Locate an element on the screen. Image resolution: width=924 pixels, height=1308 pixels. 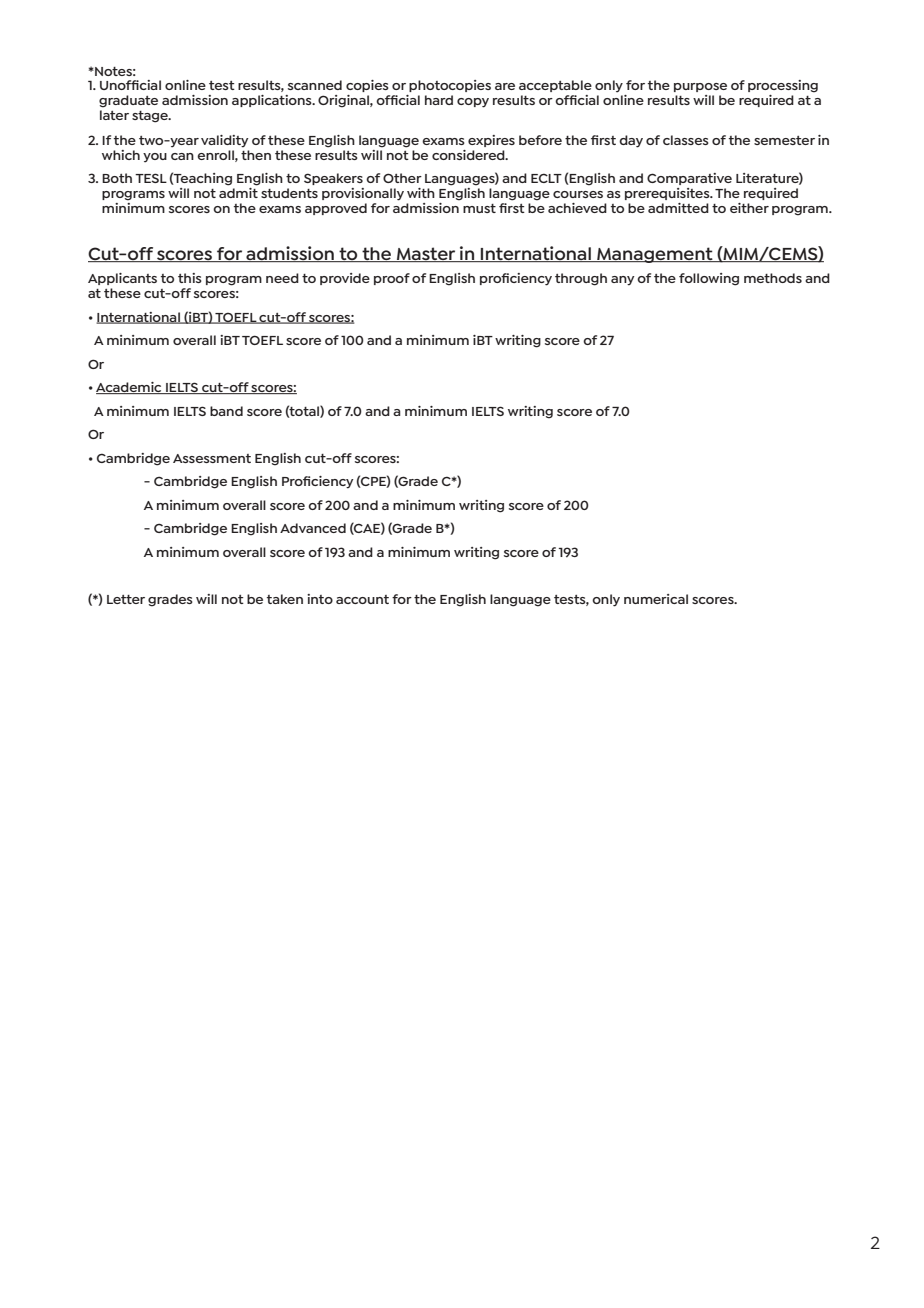
any is located at coordinates (622, 281).
